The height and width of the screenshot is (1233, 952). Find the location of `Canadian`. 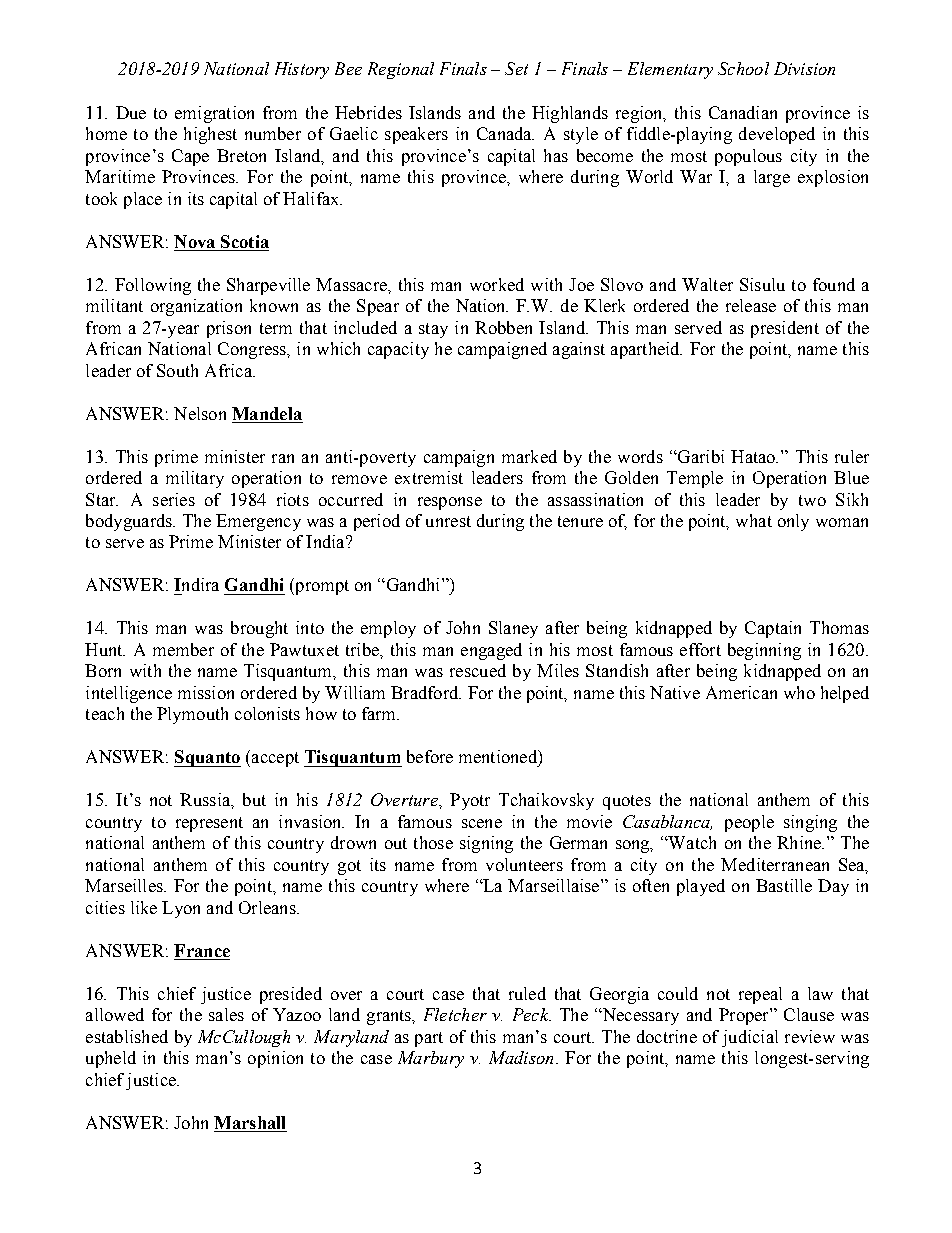

Canadian is located at coordinates (743, 112).
